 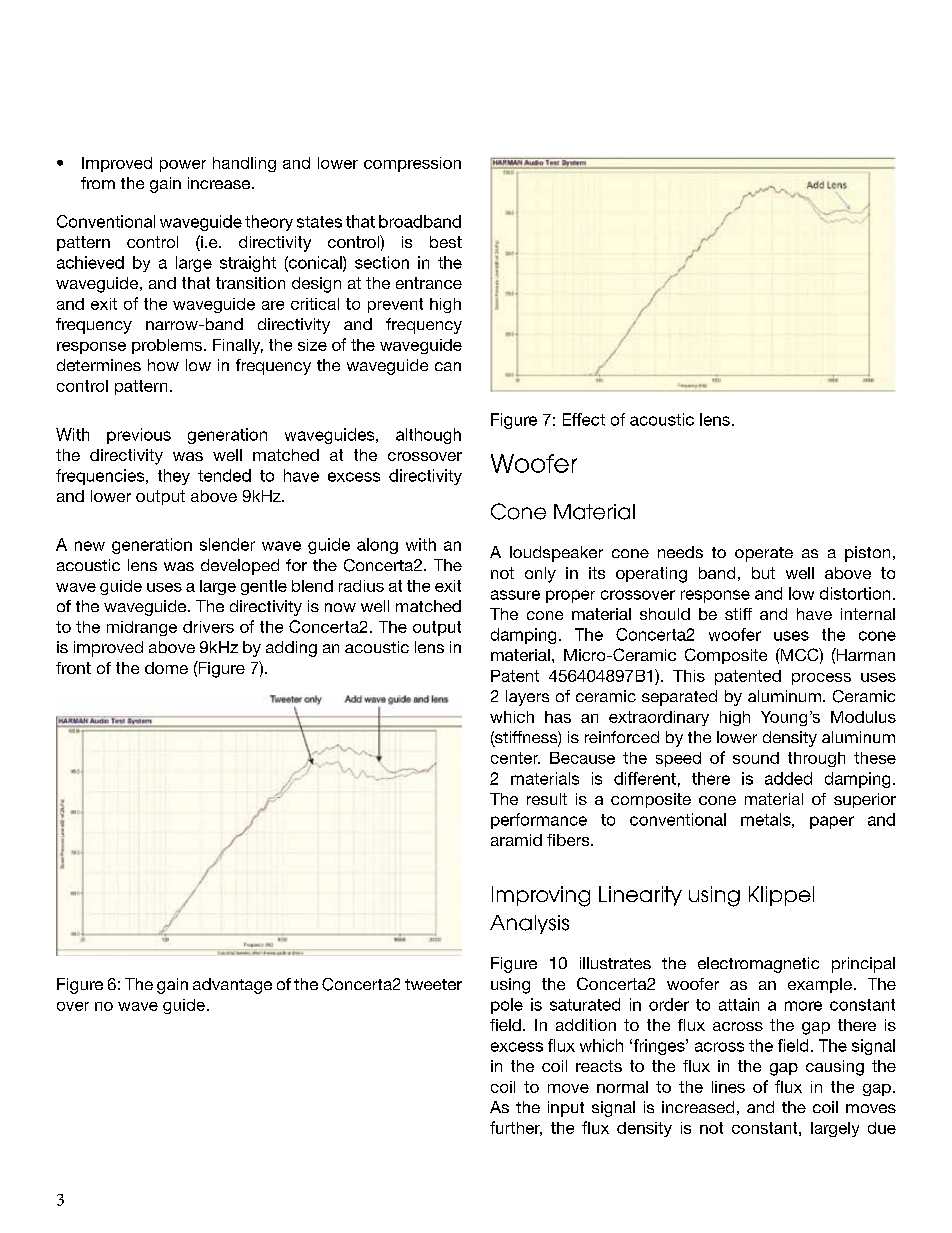 What do you see at coordinates (428, 436) in the screenshot?
I see `although` at bounding box center [428, 436].
